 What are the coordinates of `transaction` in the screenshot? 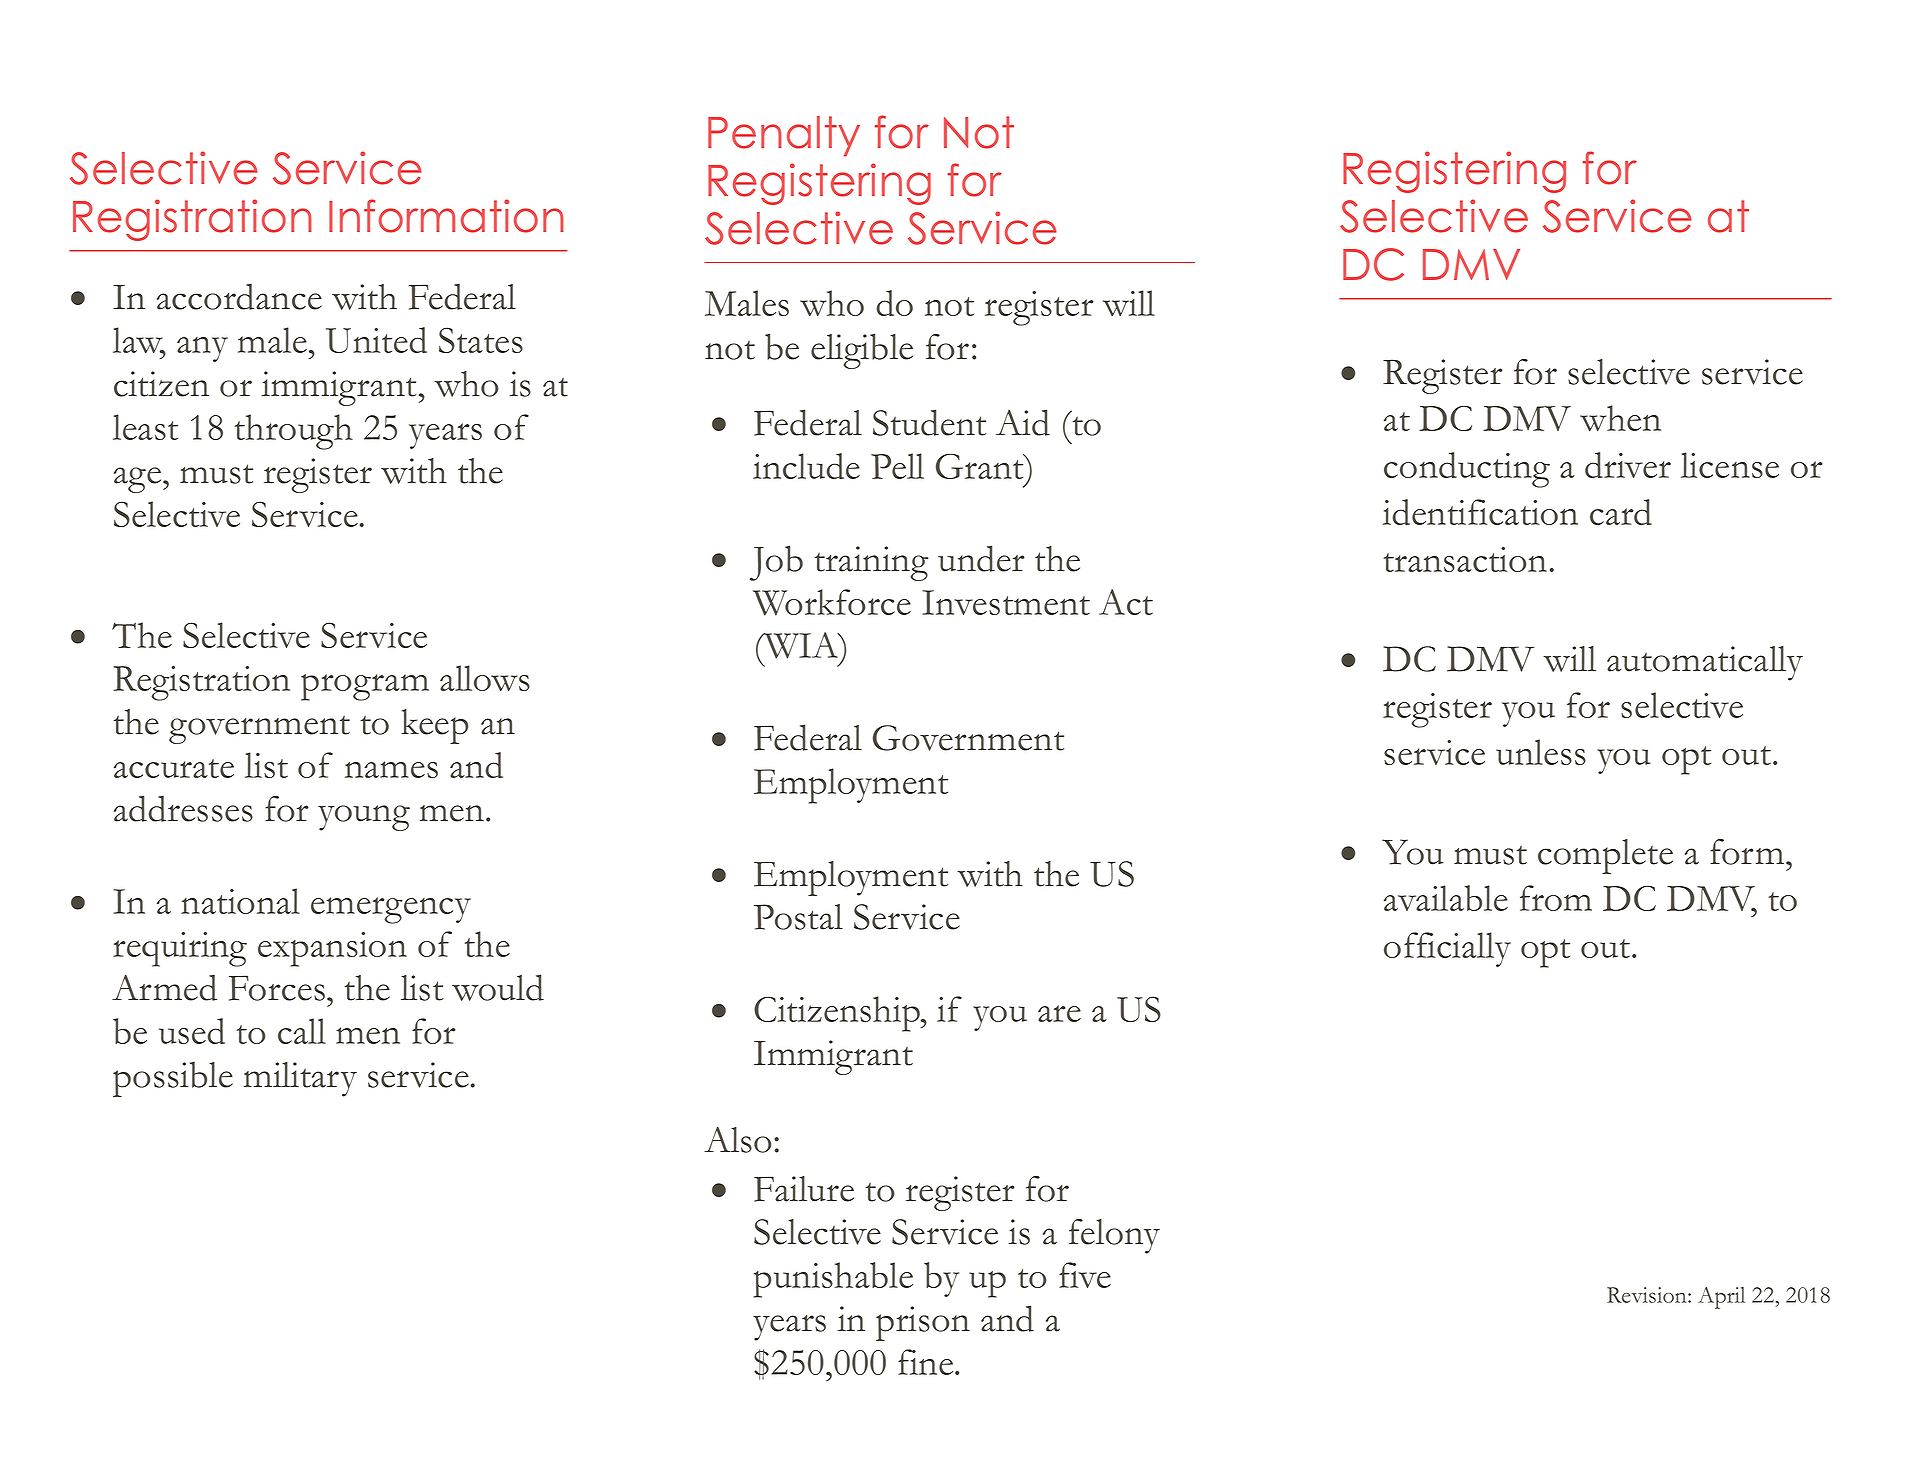 It's located at (1465, 559).
